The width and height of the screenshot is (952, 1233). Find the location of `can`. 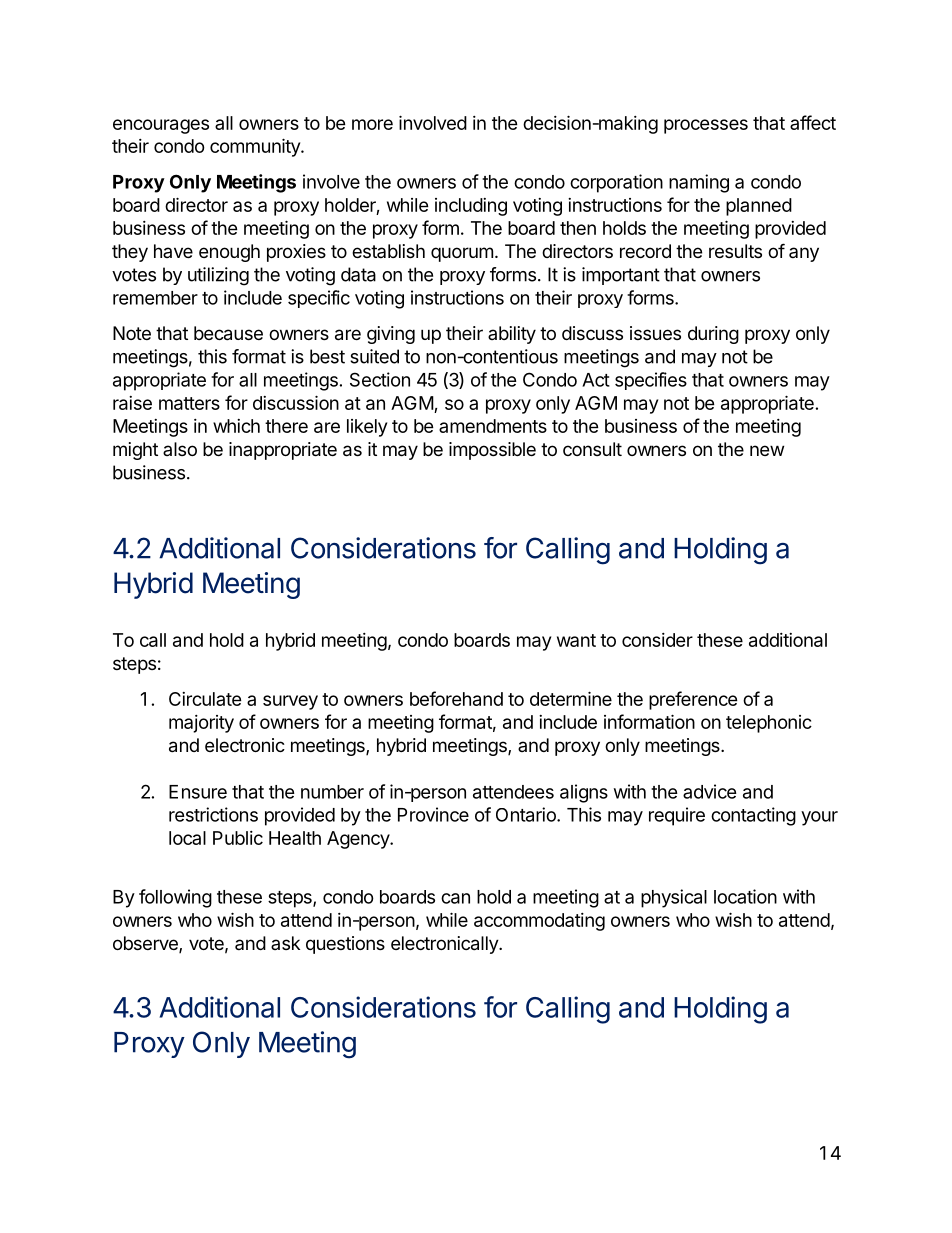

can is located at coordinates (455, 898).
